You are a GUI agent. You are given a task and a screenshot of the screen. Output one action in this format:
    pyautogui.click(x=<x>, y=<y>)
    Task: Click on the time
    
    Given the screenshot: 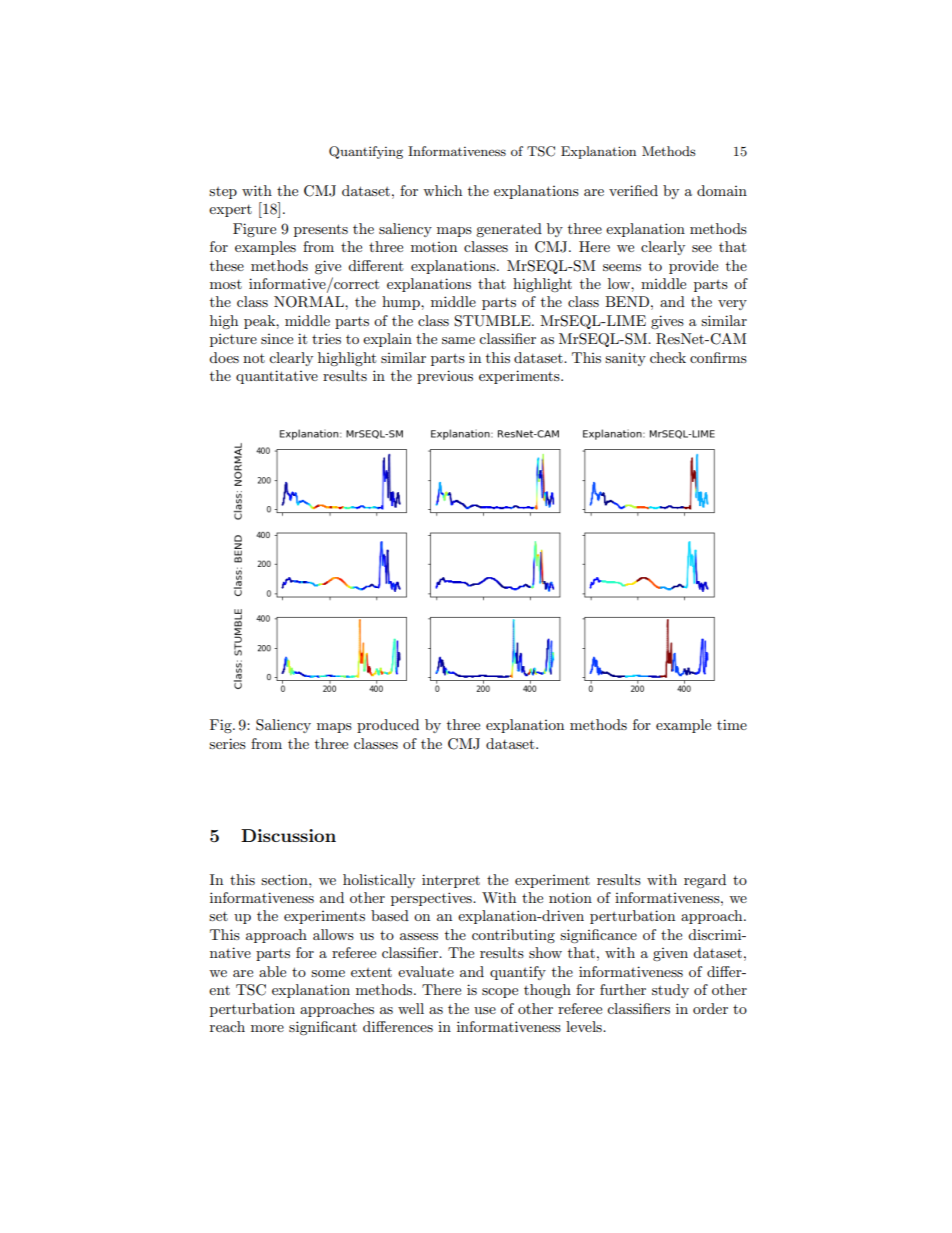 What is the action you would take?
    pyautogui.click(x=732, y=724)
